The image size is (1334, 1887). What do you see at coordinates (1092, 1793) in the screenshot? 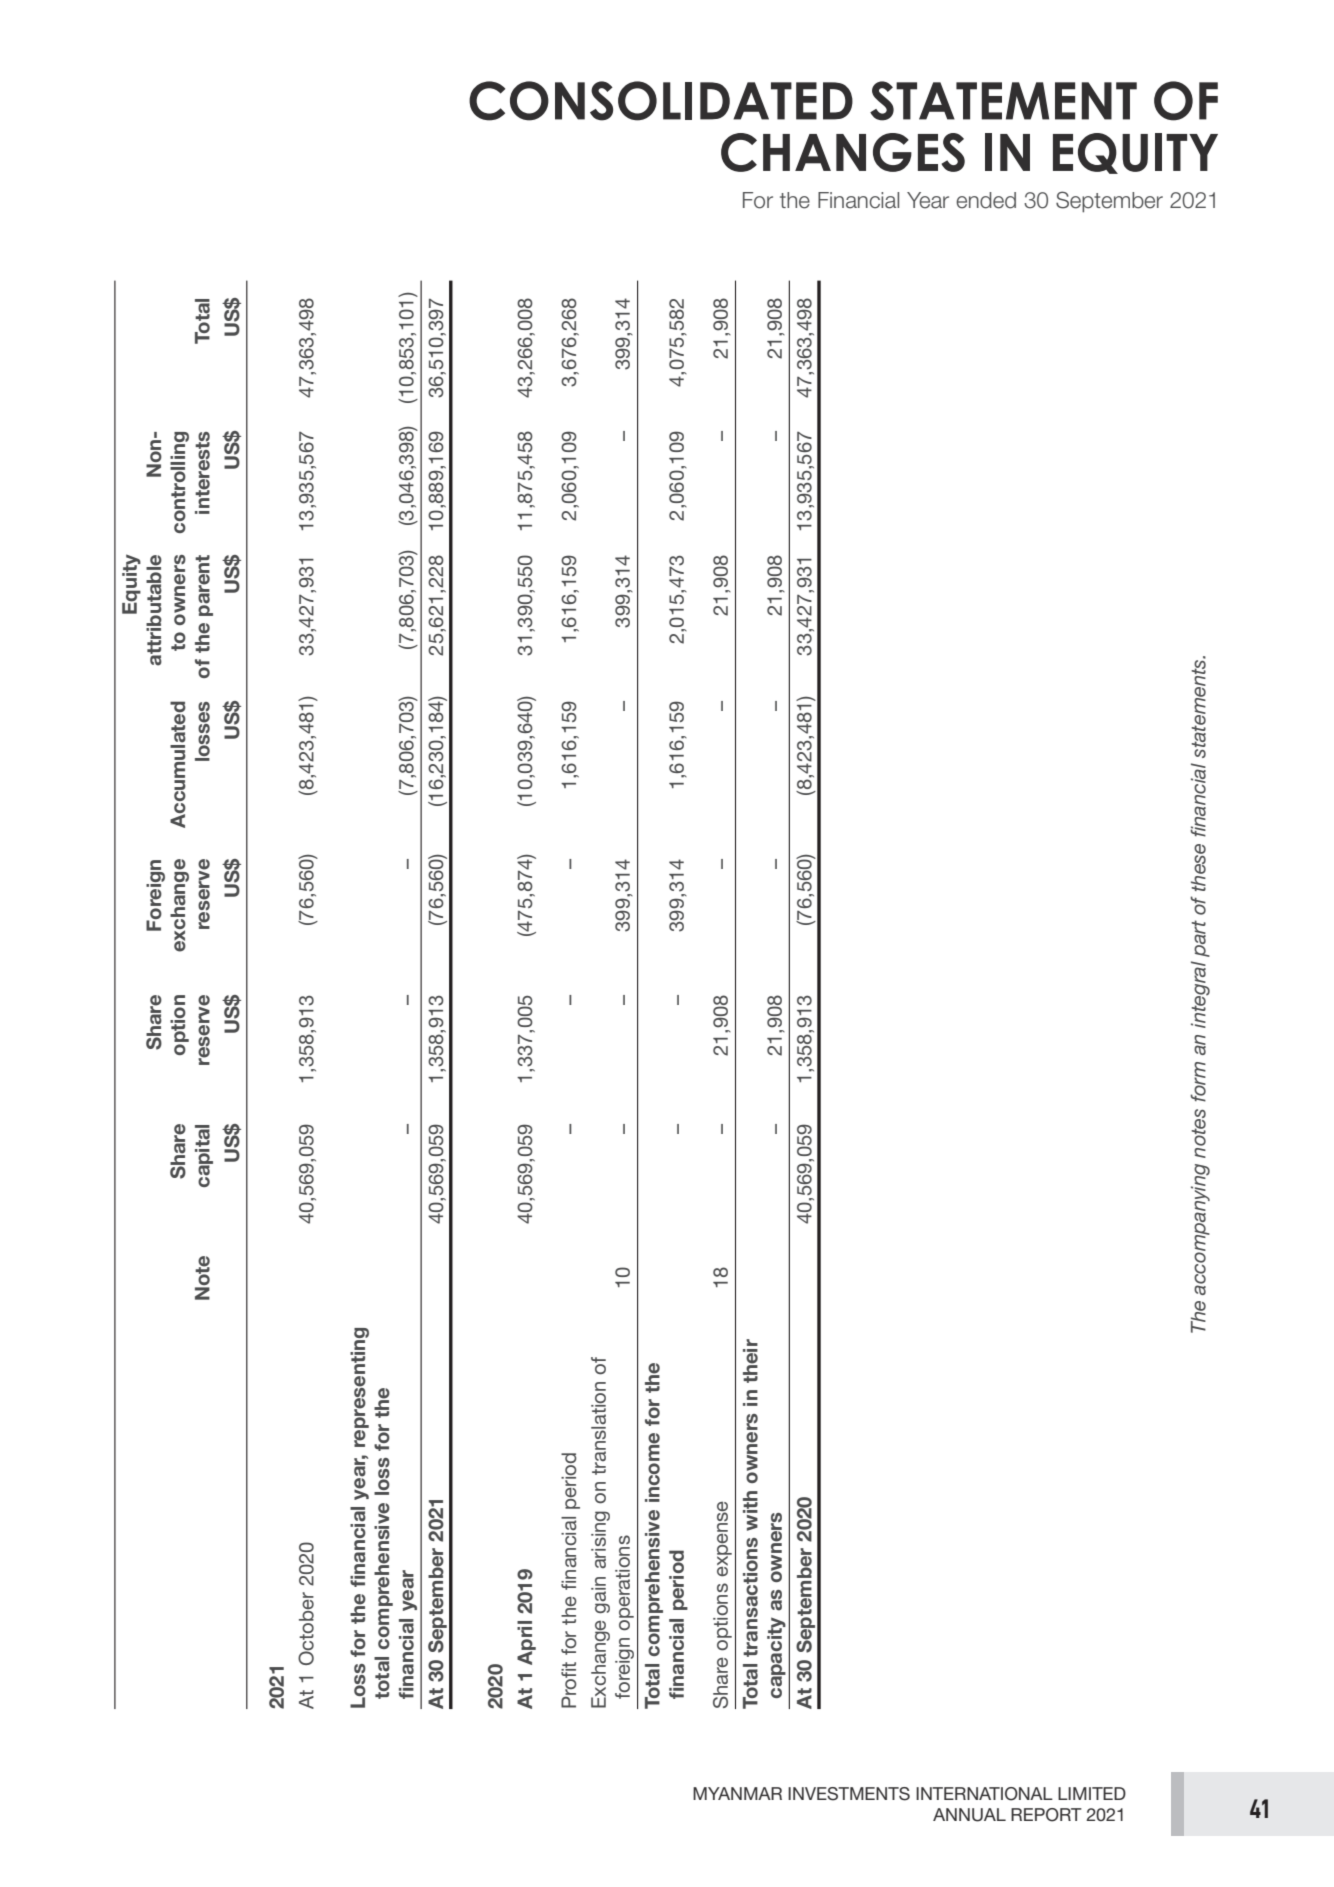
I see `LIMITED` at bounding box center [1092, 1793].
